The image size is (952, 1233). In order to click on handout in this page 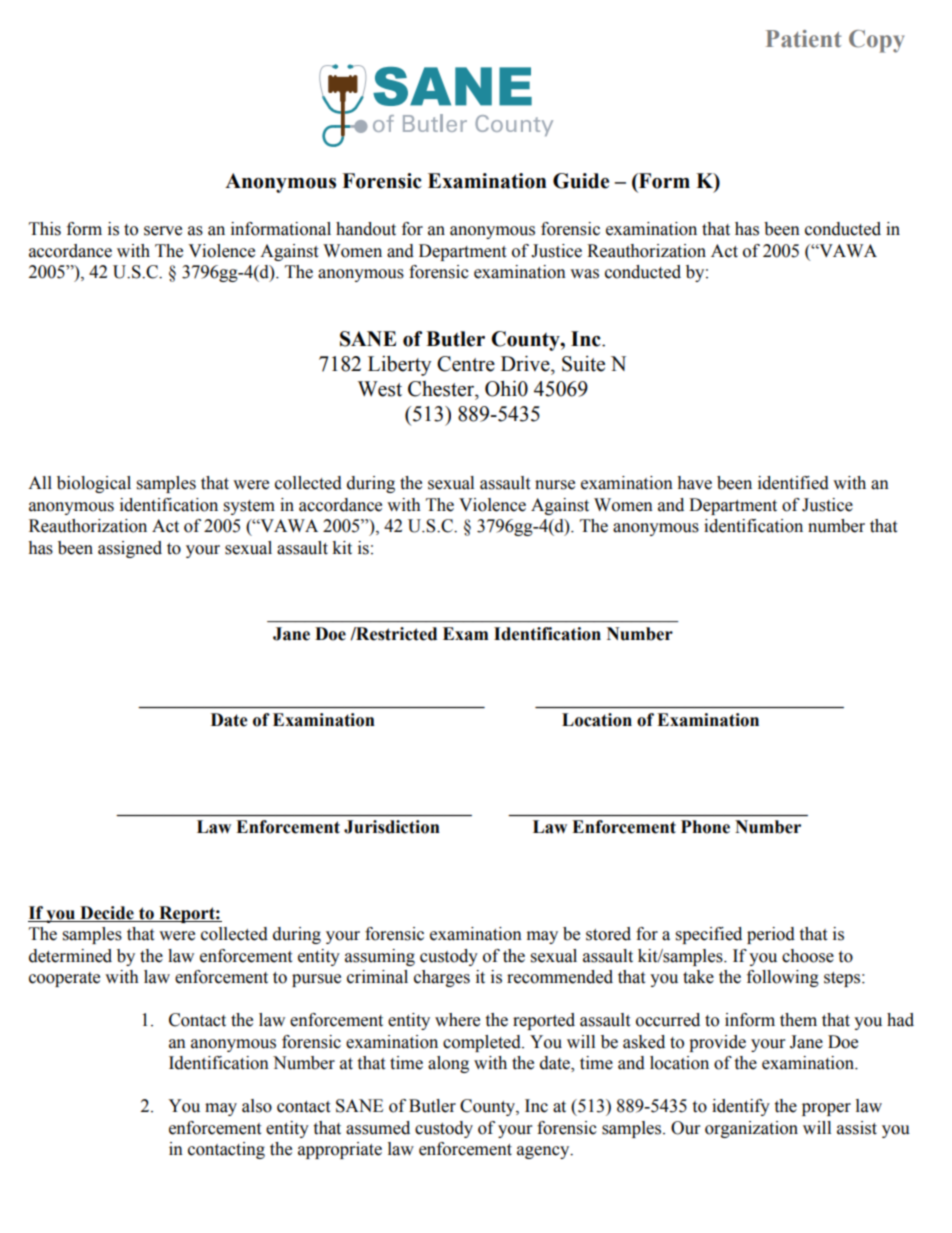, I will do `click(366, 229)`.
